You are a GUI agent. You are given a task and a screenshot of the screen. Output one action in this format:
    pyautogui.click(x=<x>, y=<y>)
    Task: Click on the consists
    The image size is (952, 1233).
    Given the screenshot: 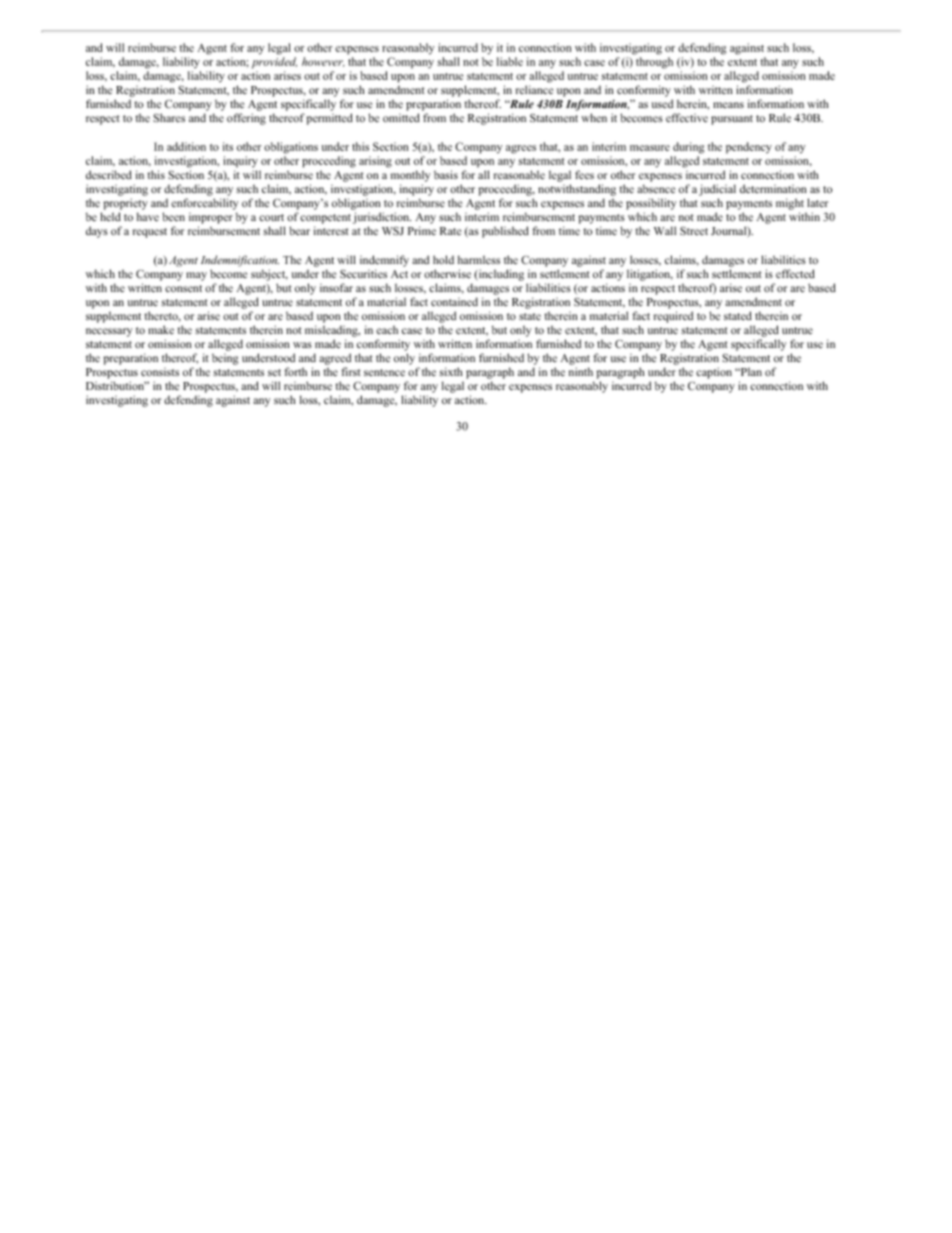 What is the action you would take?
    pyautogui.click(x=160, y=372)
